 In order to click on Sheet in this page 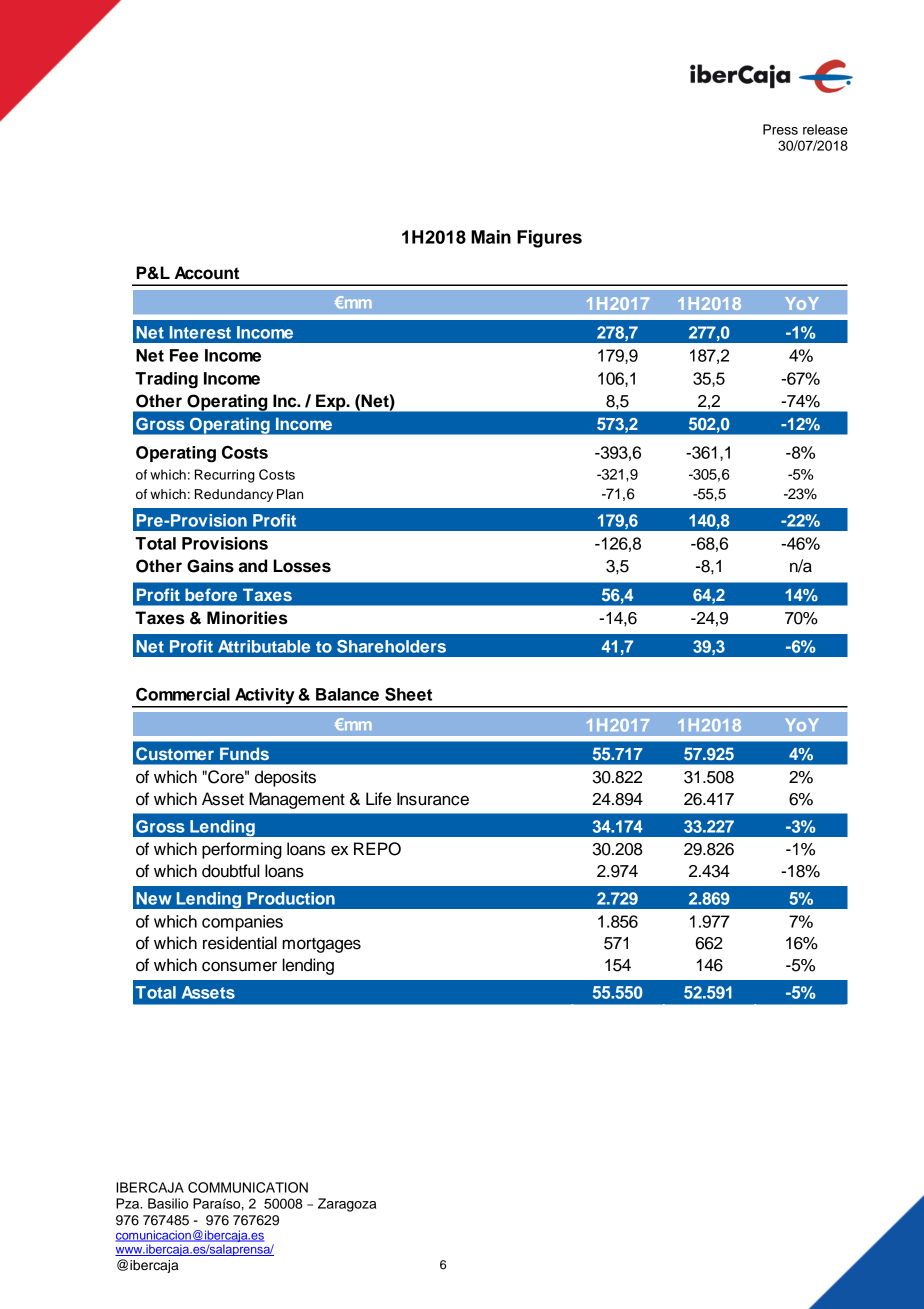, I will do `click(408, 694)`.
